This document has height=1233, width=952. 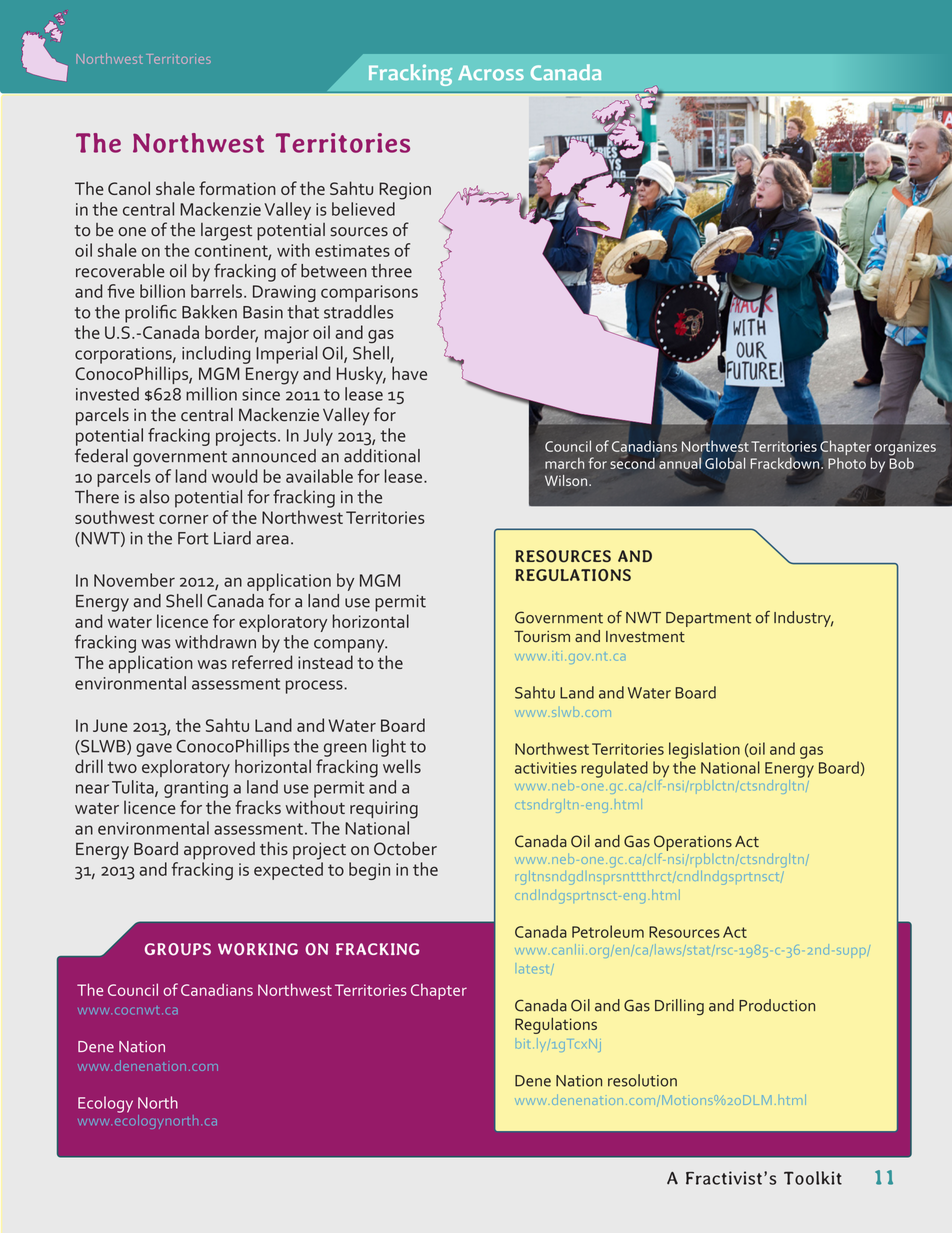 I want to click on formation, so click(x=237, y=188).
